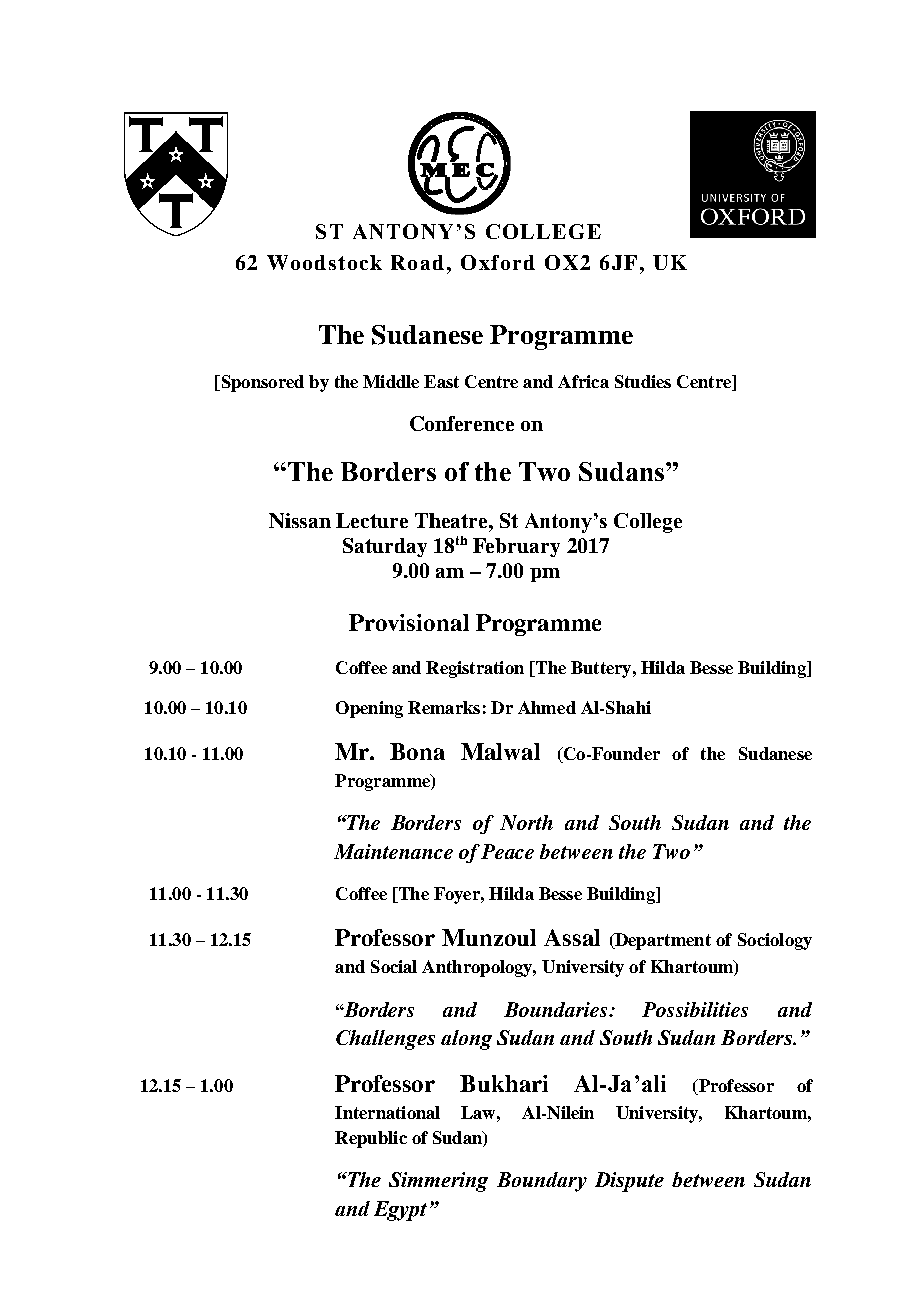 The width and height of the screenshot is (924, 1308). What do you see at coordinates (662, 941) in the screenshot?
I see `Department` at bounding box center [662, 941].
